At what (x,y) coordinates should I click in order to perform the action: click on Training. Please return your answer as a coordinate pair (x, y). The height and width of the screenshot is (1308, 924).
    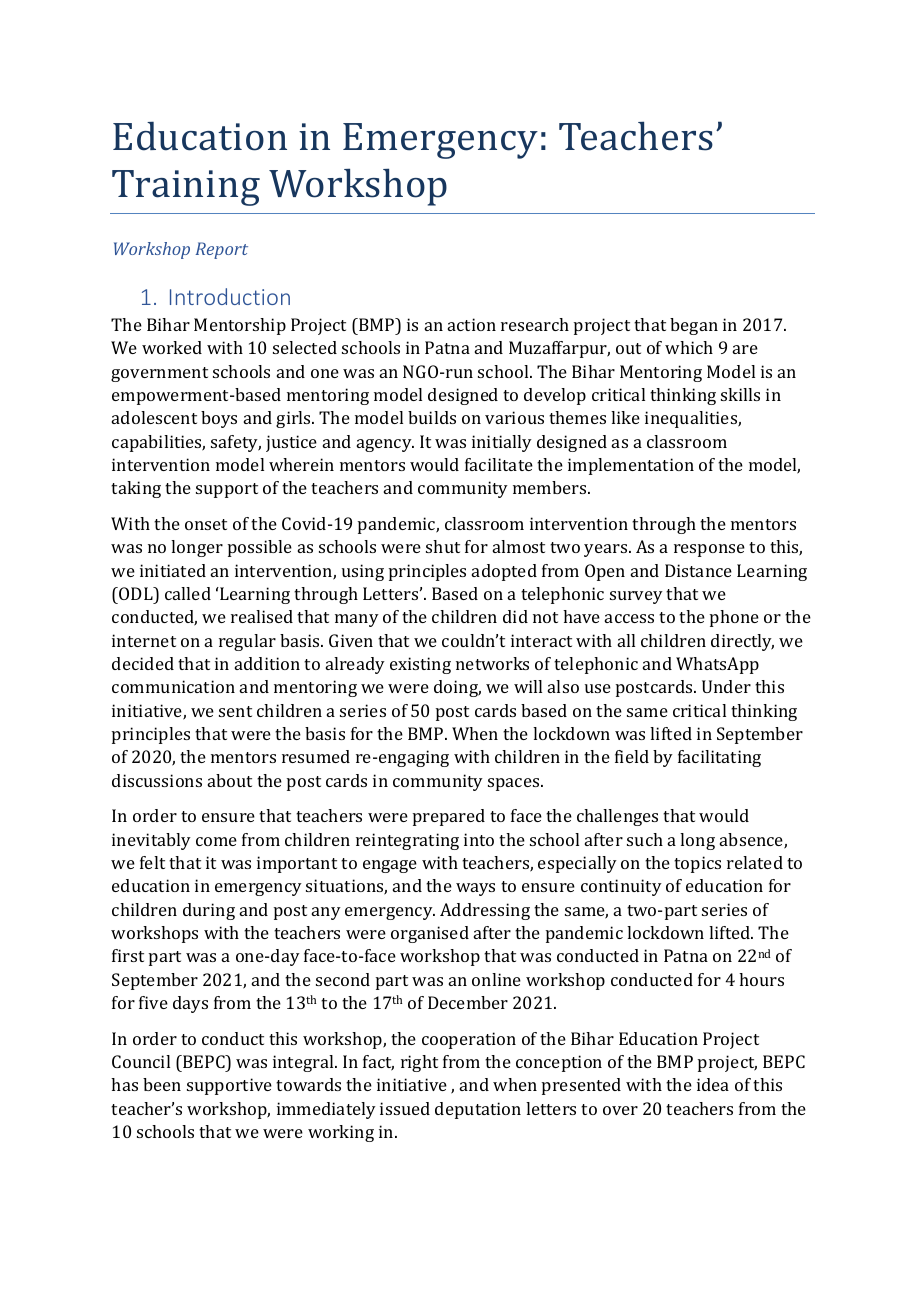
    Looking at the image, I should click on (186, 188).
